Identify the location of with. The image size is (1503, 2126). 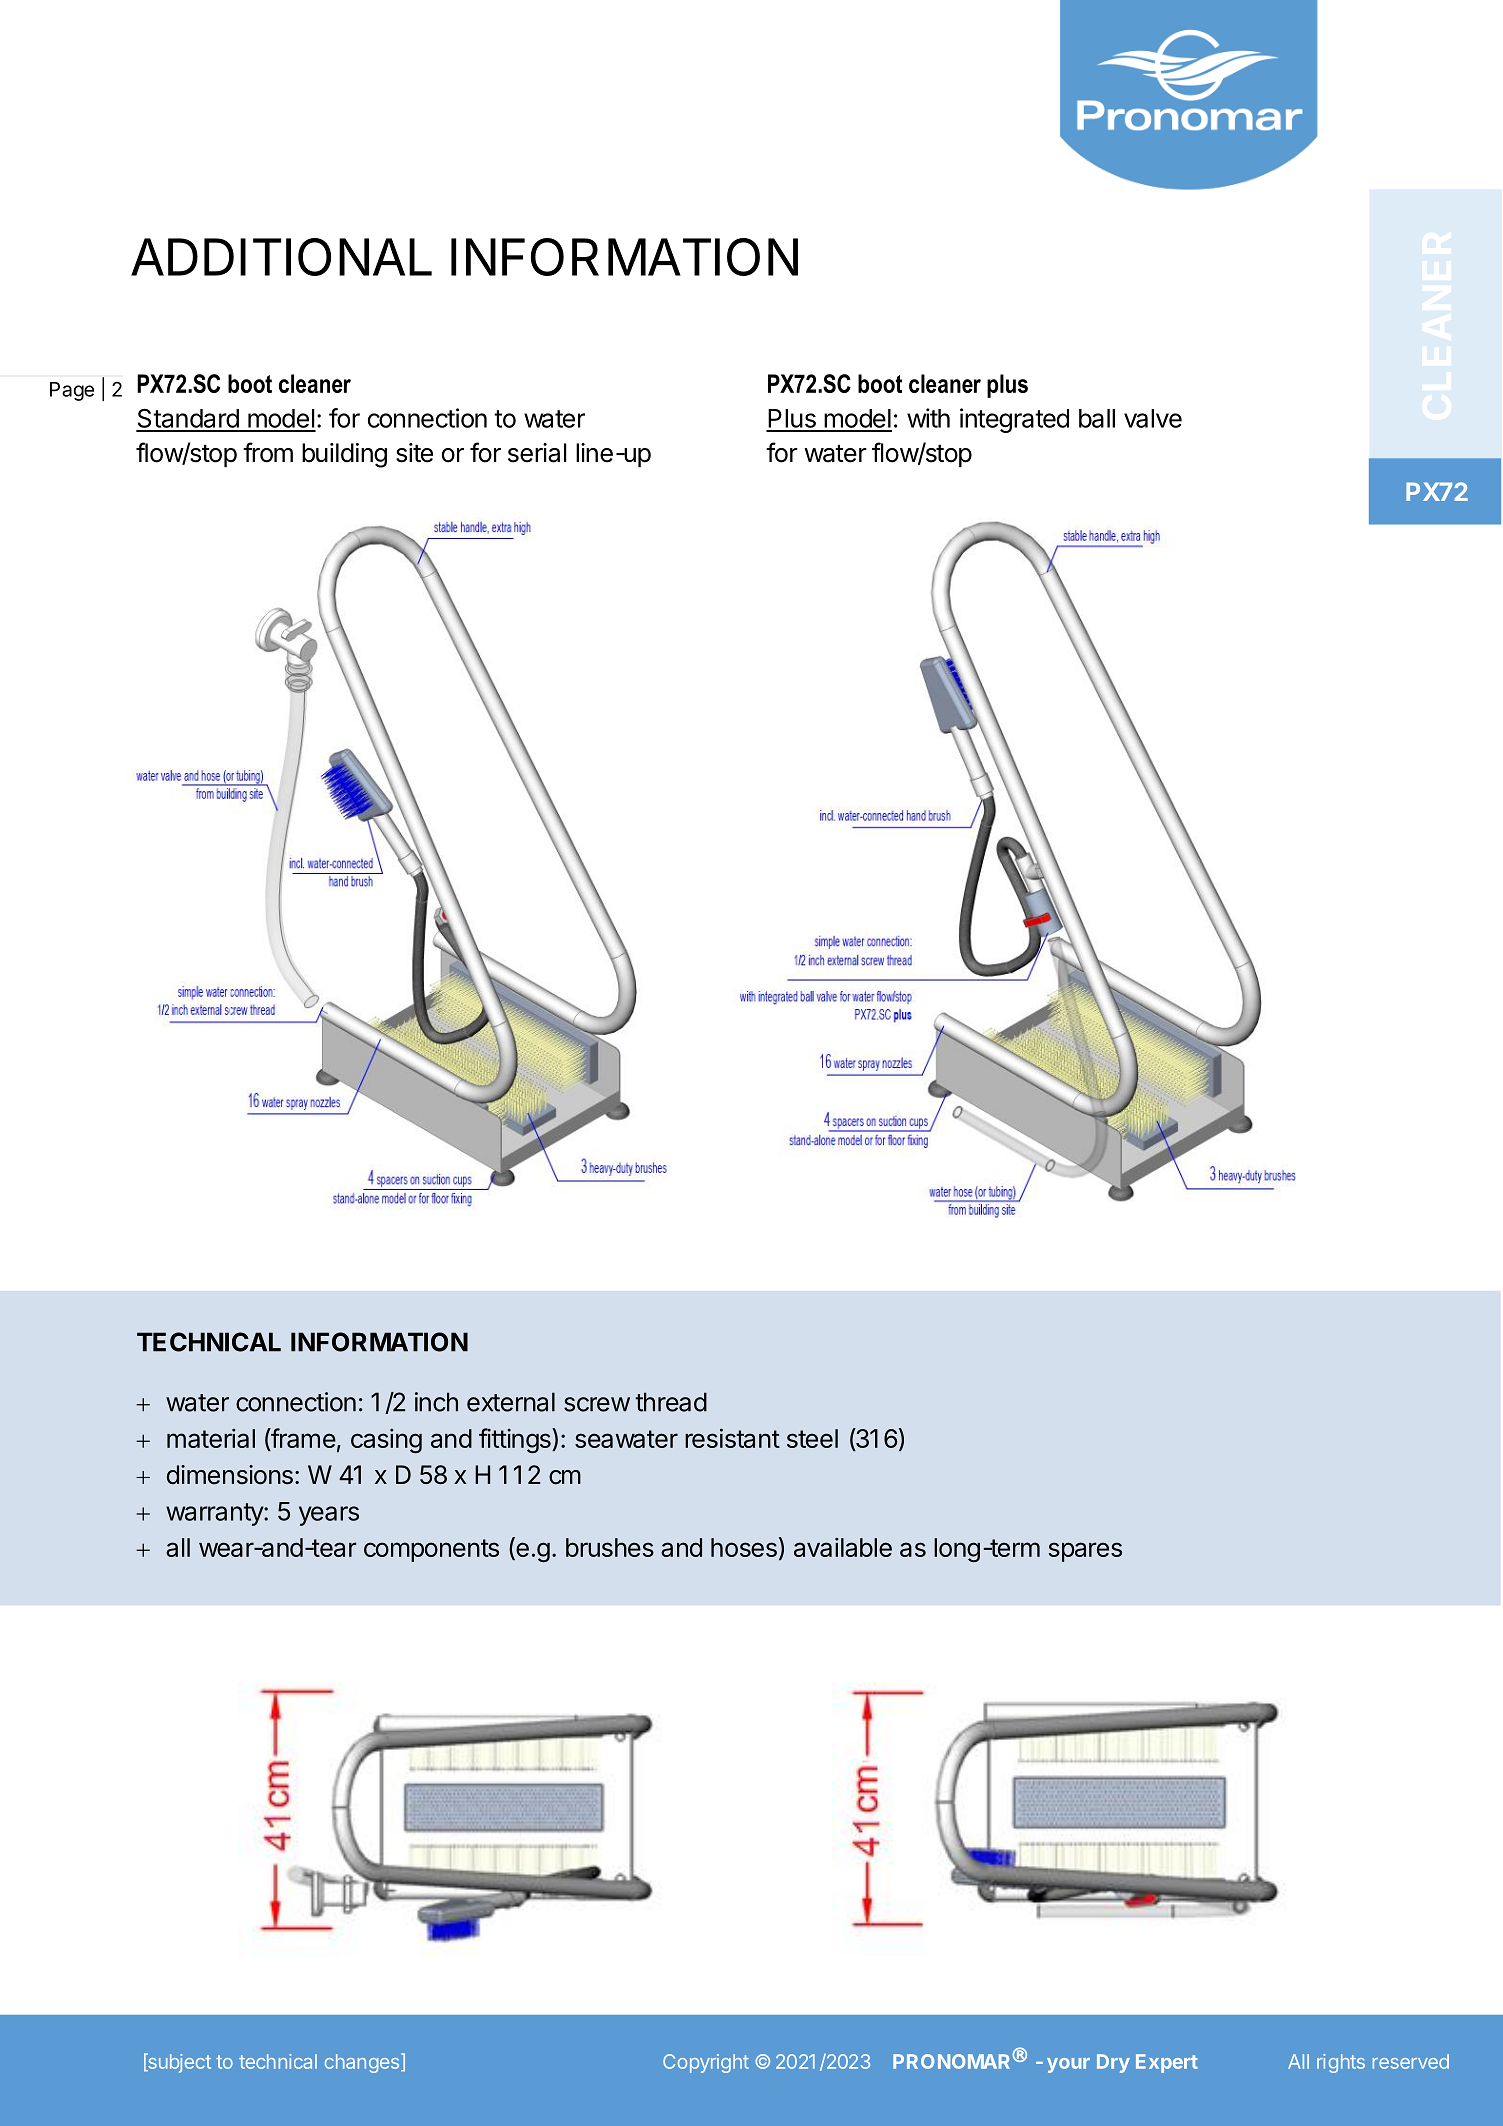
(928, 418).
